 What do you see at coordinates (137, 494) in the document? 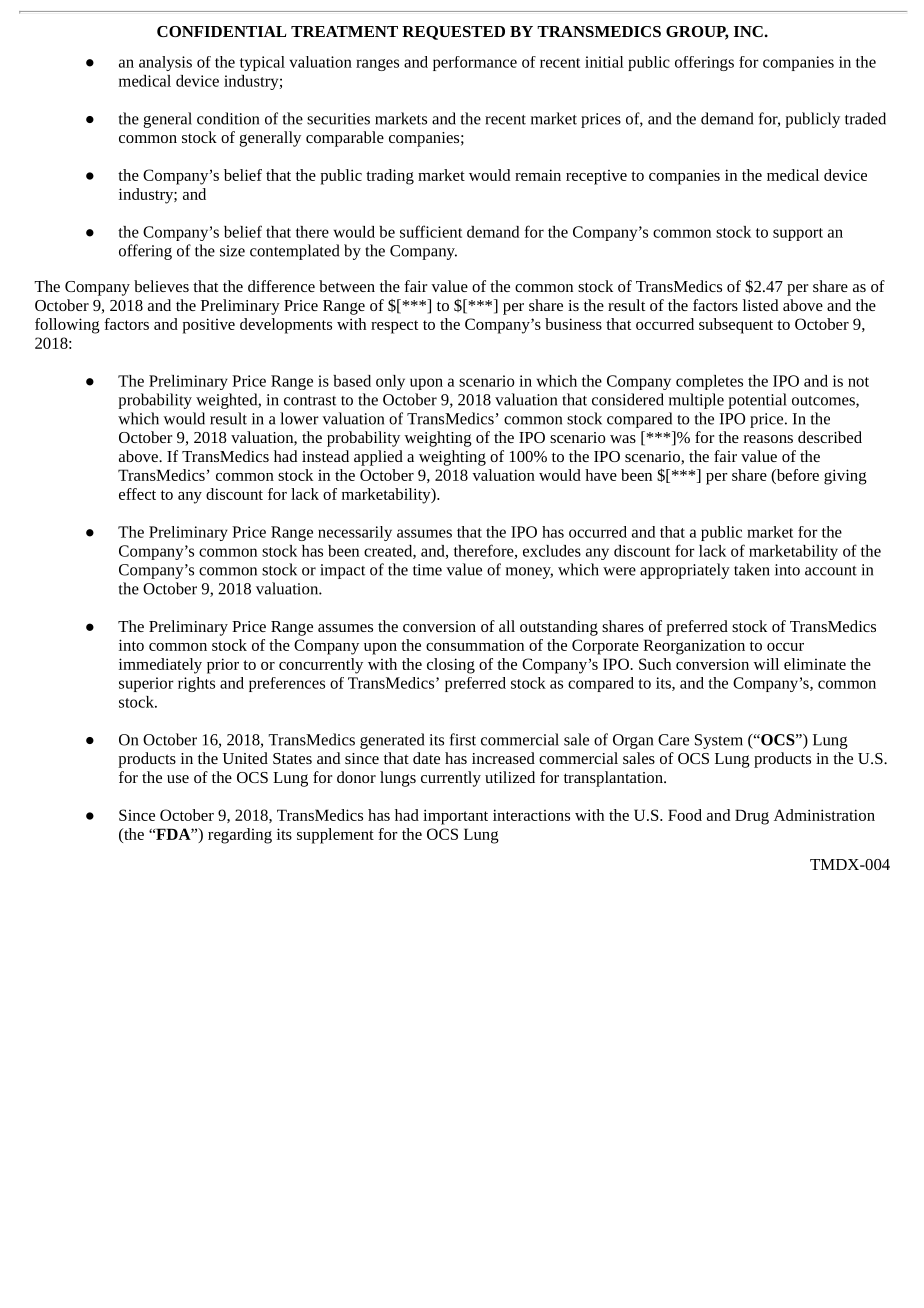
I see `effect` at bounding box center [137, 494].
